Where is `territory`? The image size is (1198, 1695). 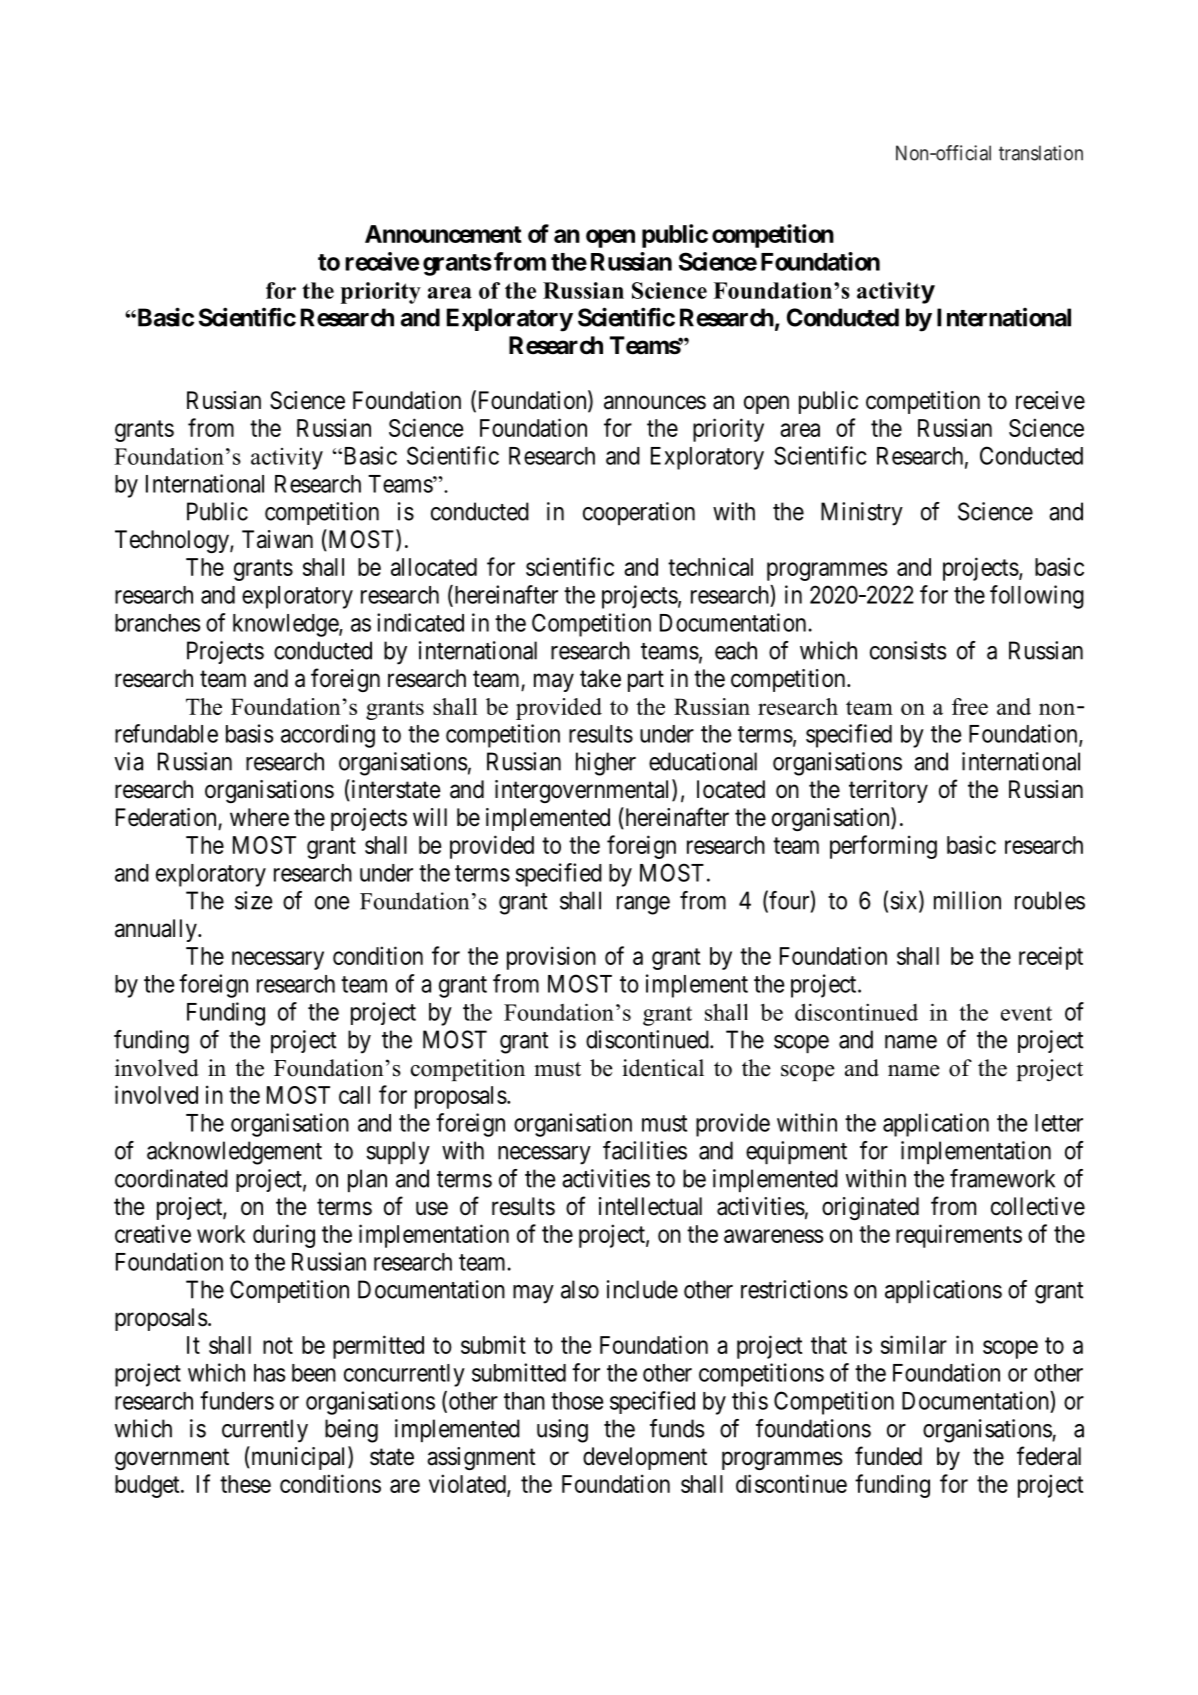
territory is located at coordinates (888, 791).
